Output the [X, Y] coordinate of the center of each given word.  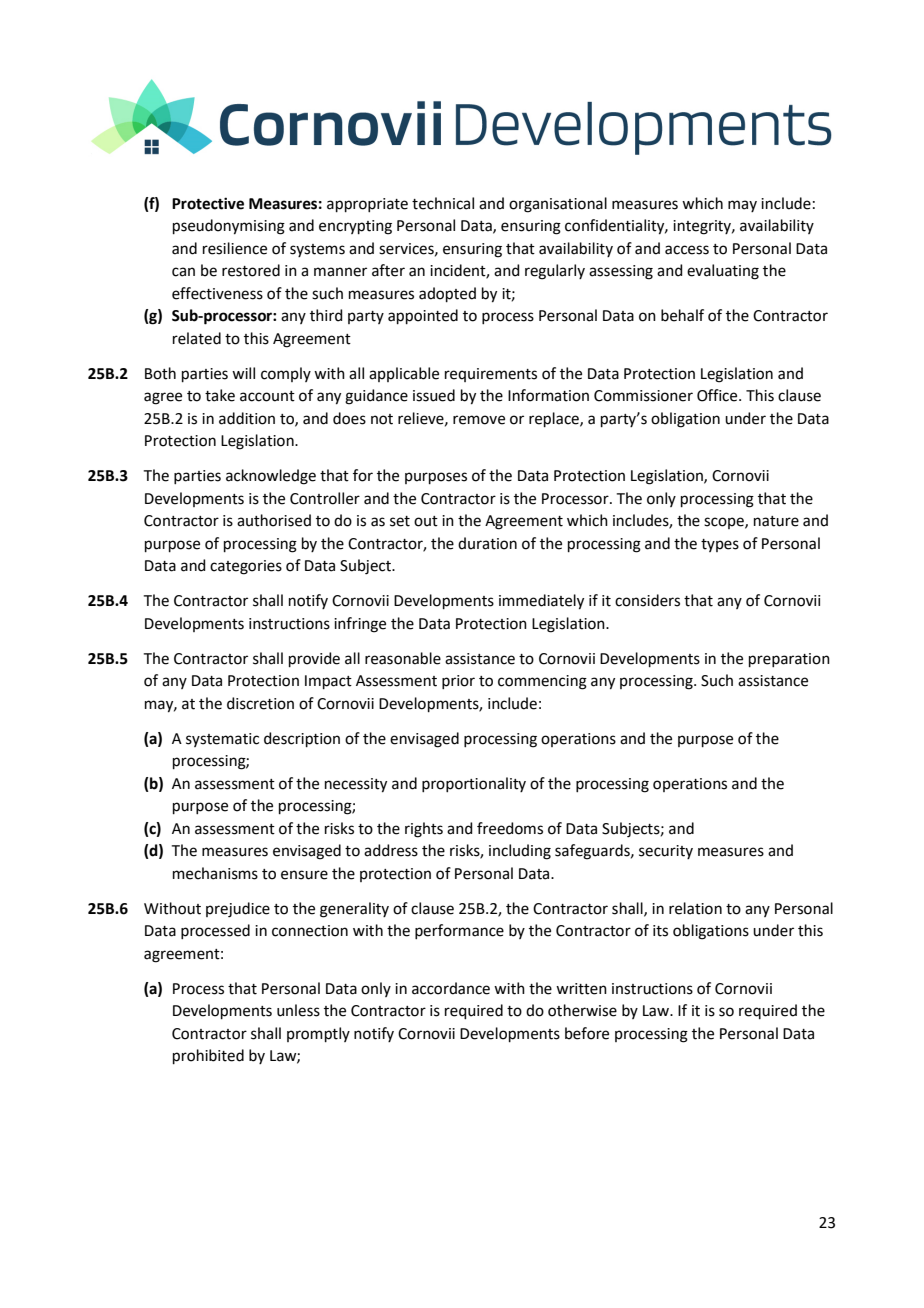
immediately [541, 602]
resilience [235, 248]
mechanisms [215, 873]
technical [443, 203]
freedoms [510, 828]
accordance [451, 988]
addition [247, 418]
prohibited [208, 1056]
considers [647, 600]
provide [314, 659]
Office [718, 395]
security [666, 852]
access [687, 250]
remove [479, 420]
